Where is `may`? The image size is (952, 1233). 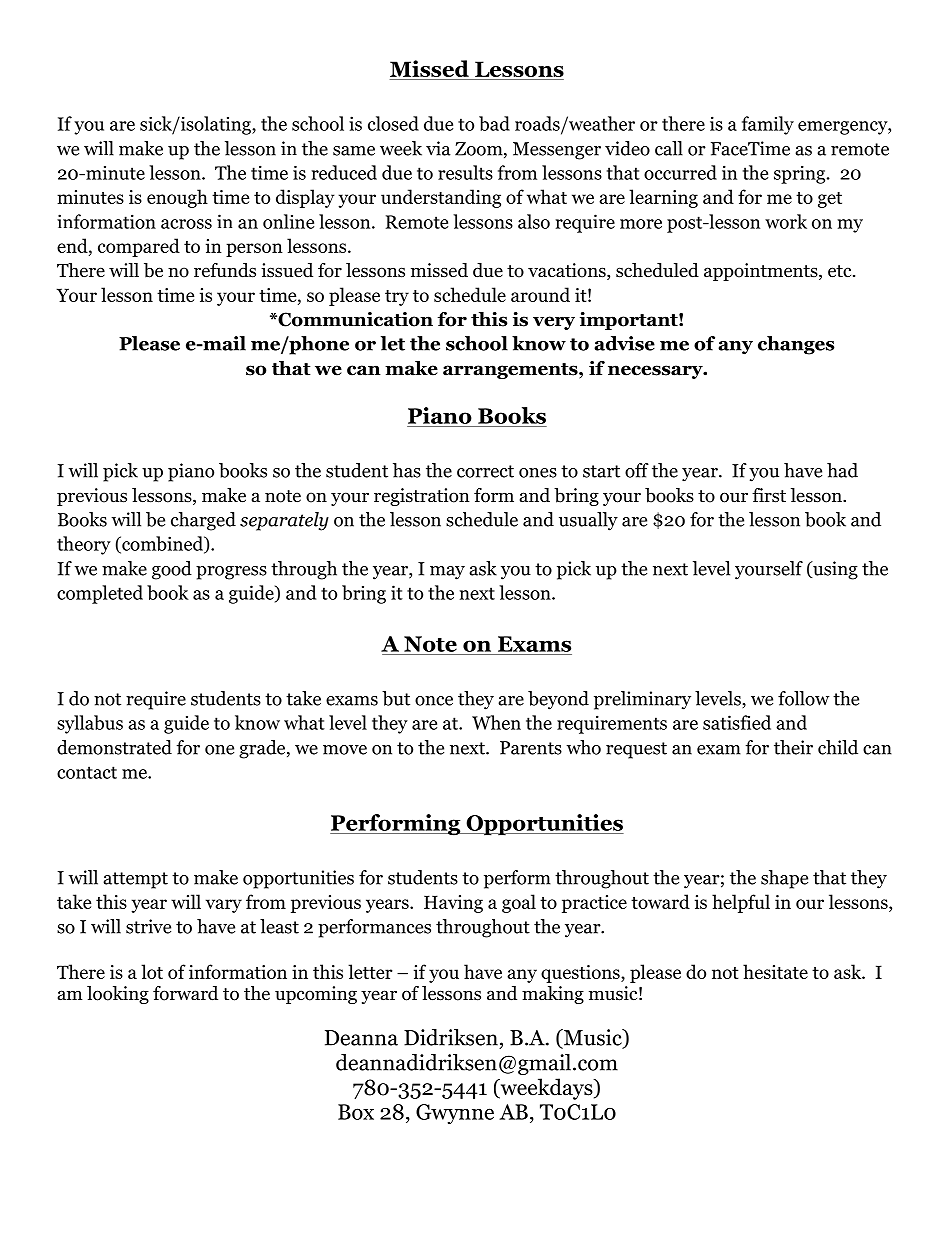
may is located at coordinates (447, 573).
